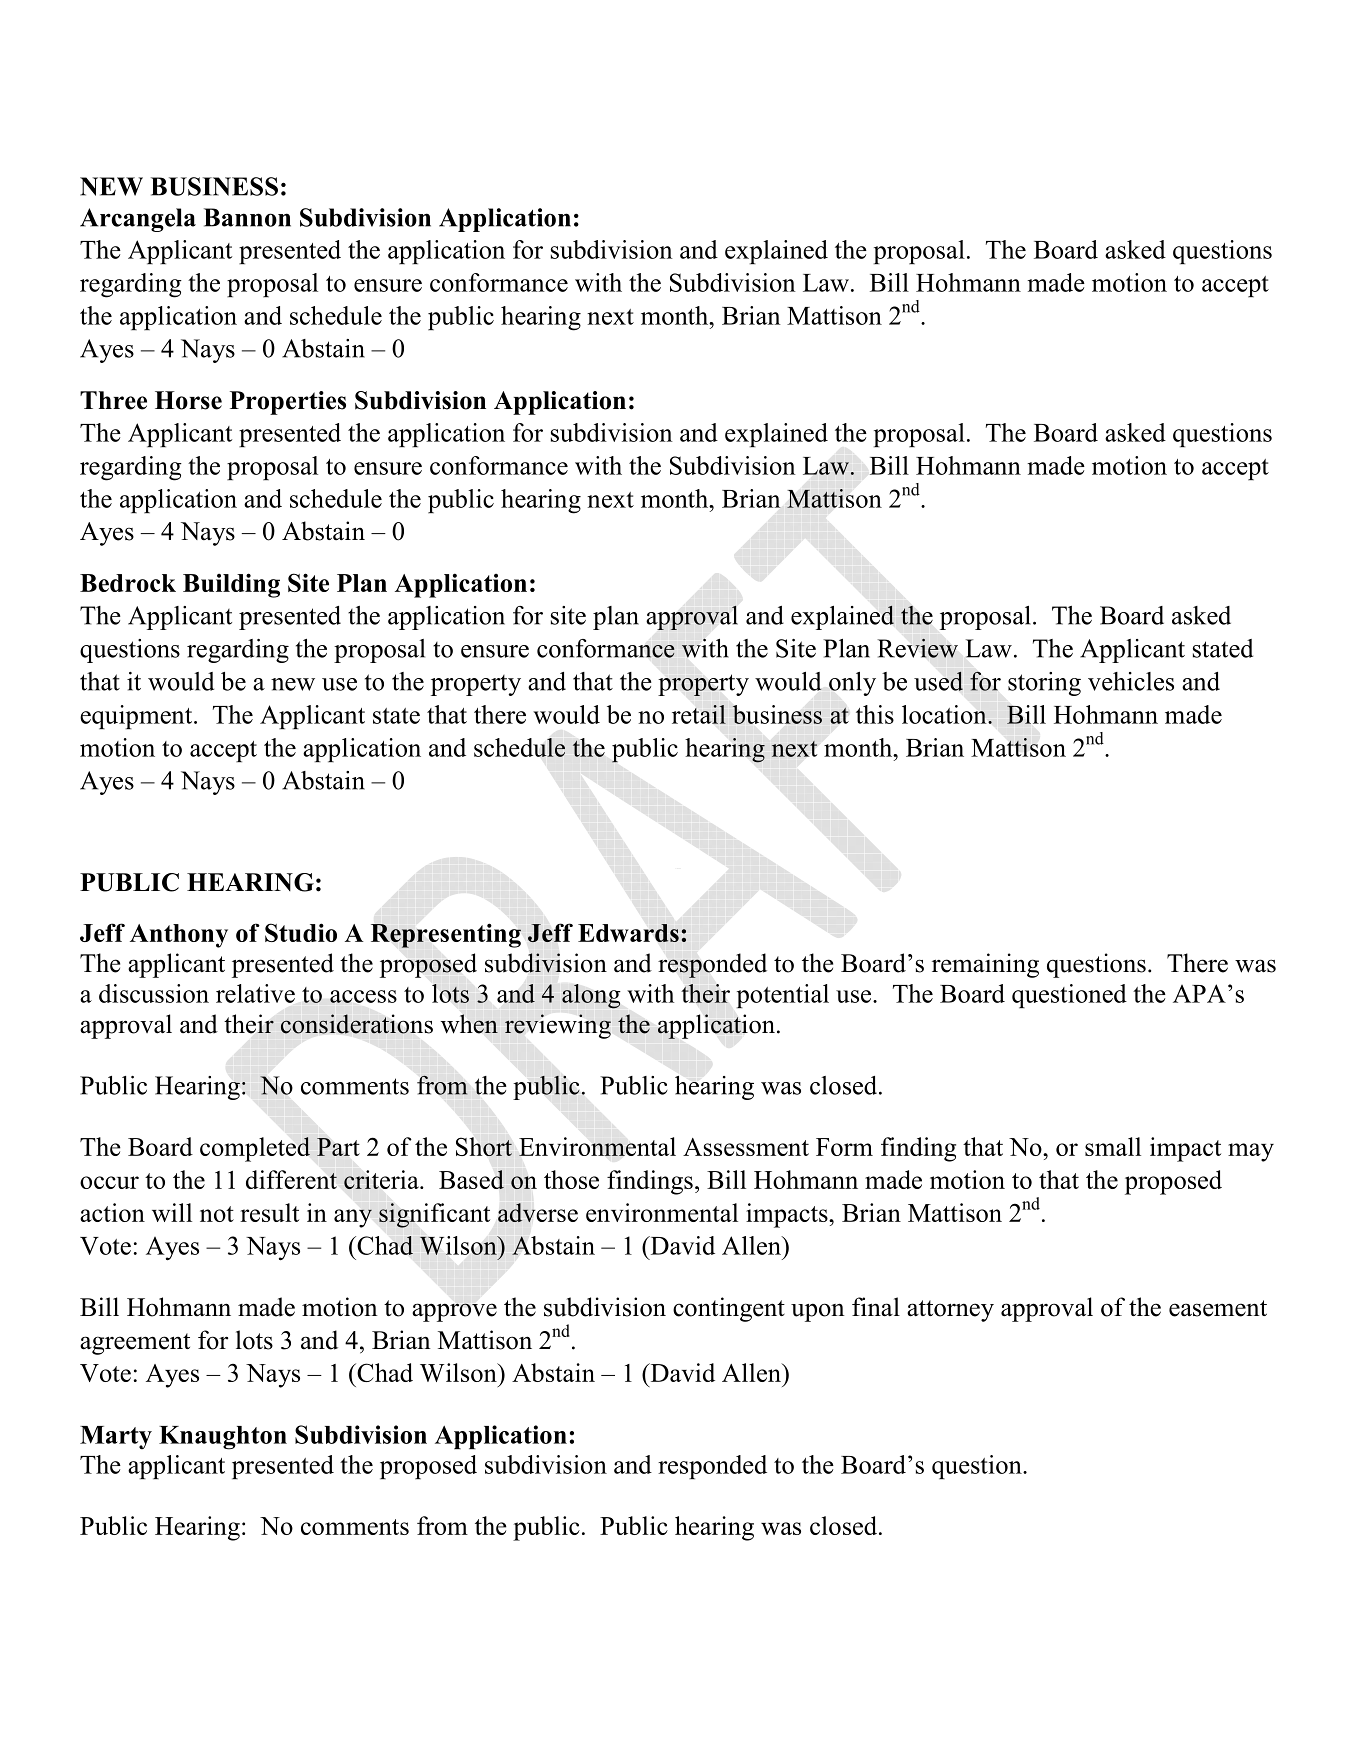  I want to click on retail, so click(699, 714).
